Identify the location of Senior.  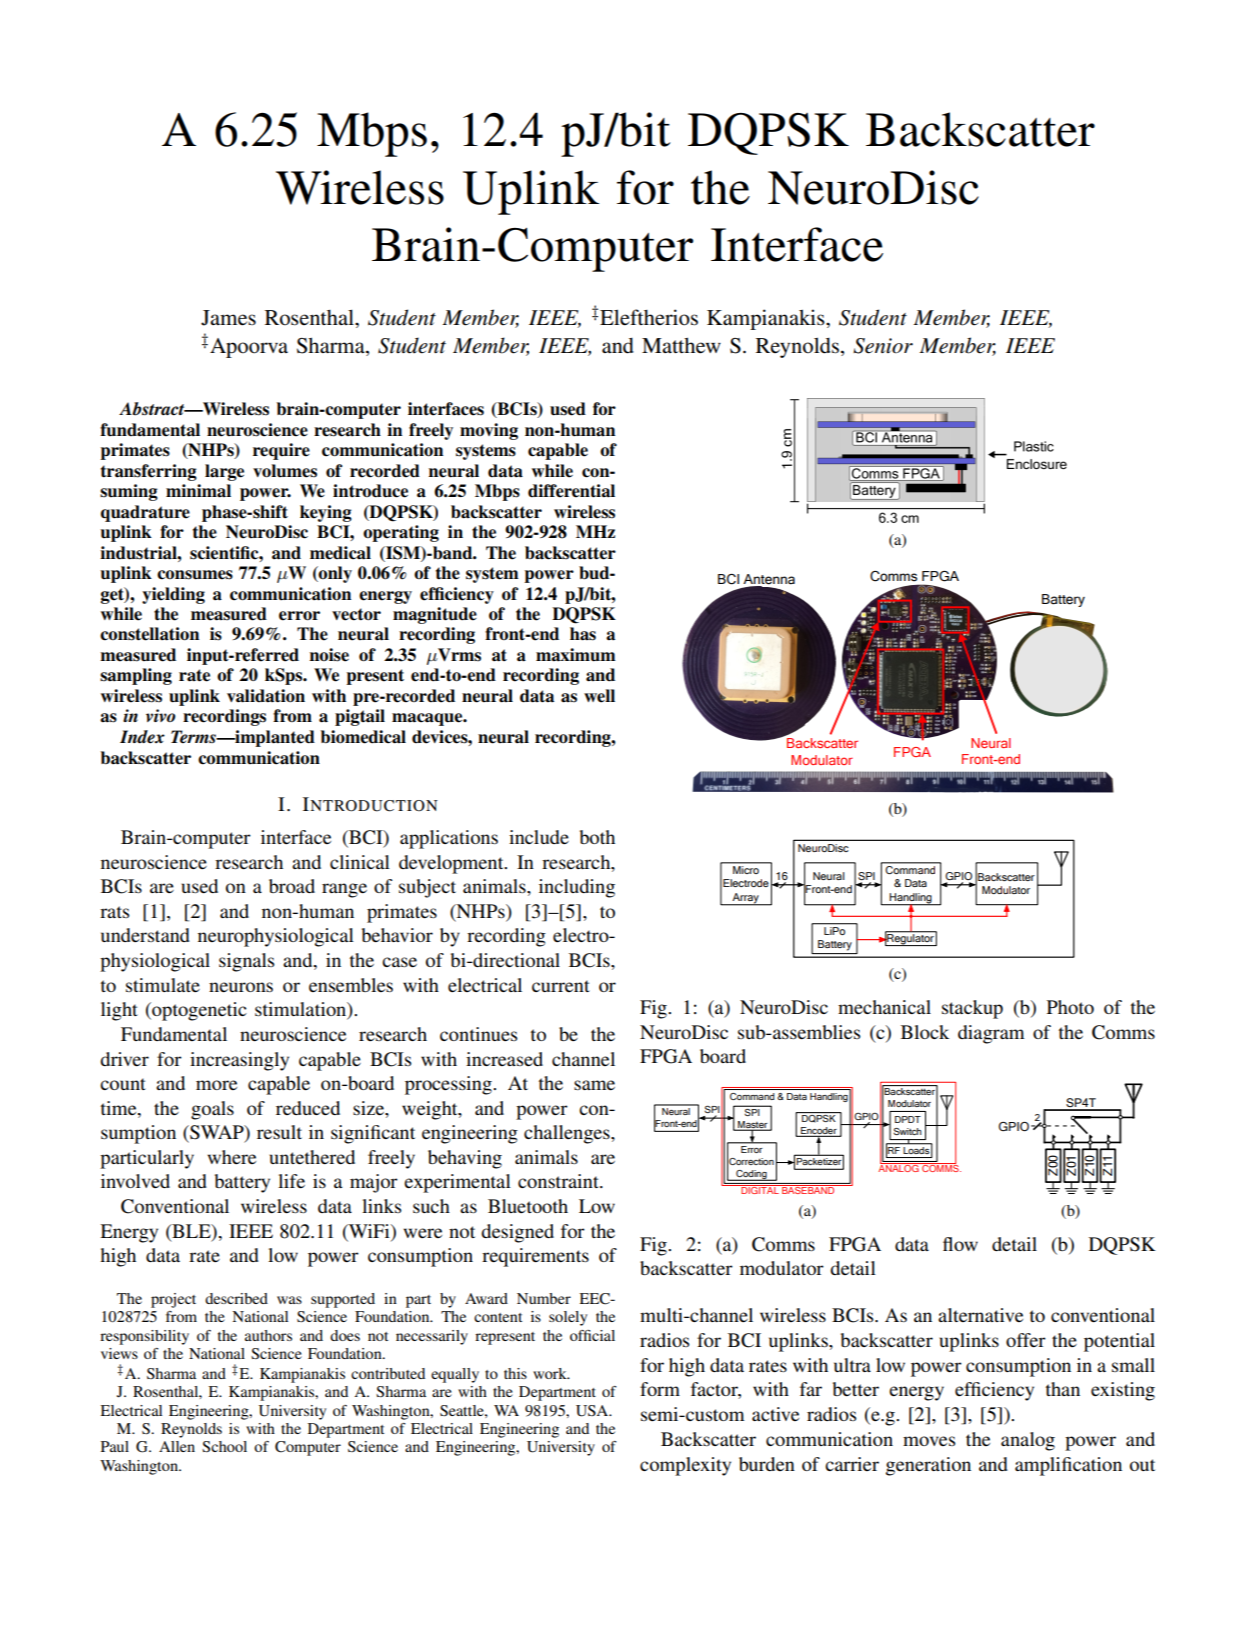
(883, 346).
